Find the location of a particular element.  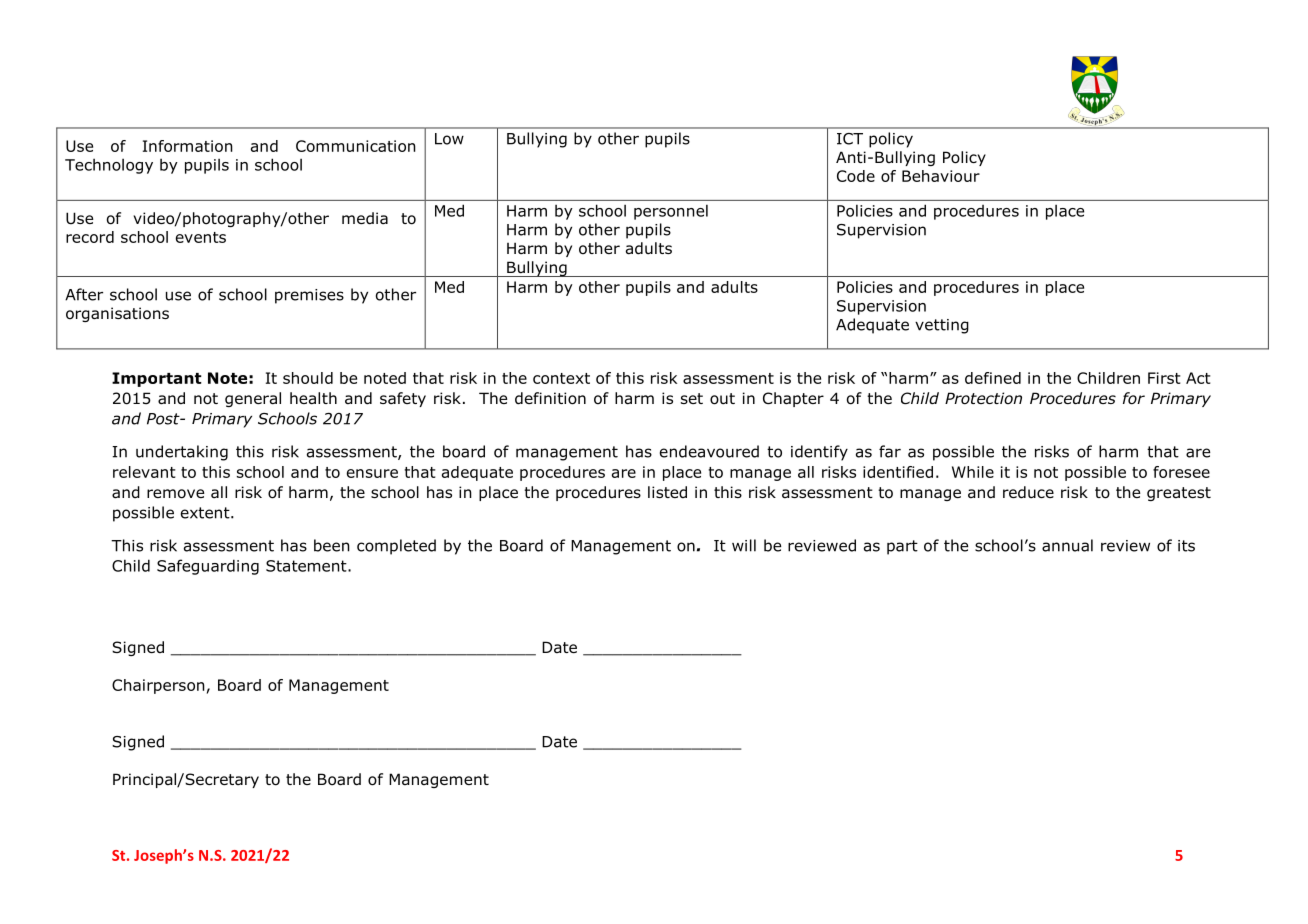

remove is located at coordinates (175, 494).
